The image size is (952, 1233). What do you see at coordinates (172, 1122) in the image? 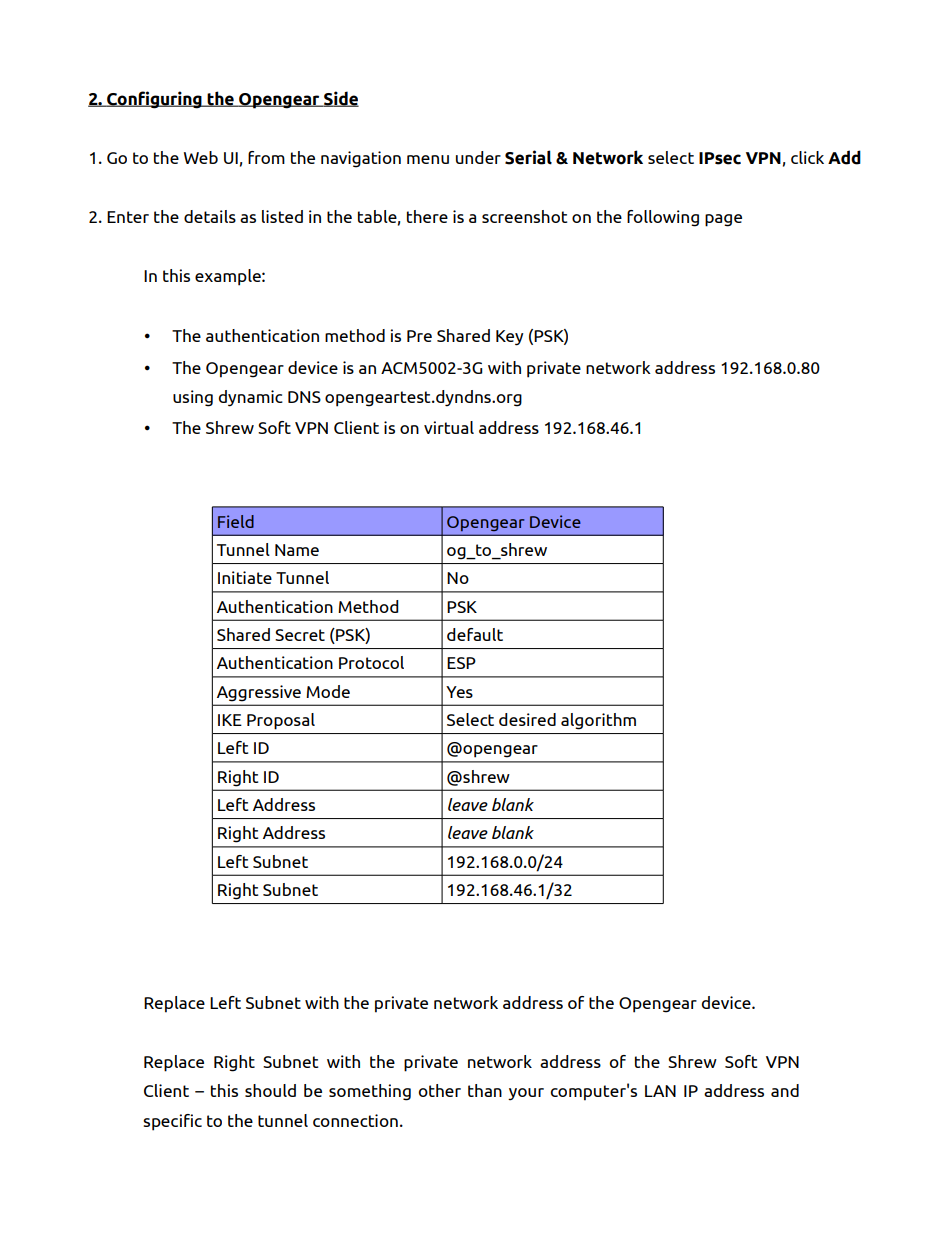
I see `specific` at bounding box center [172, 1122].
